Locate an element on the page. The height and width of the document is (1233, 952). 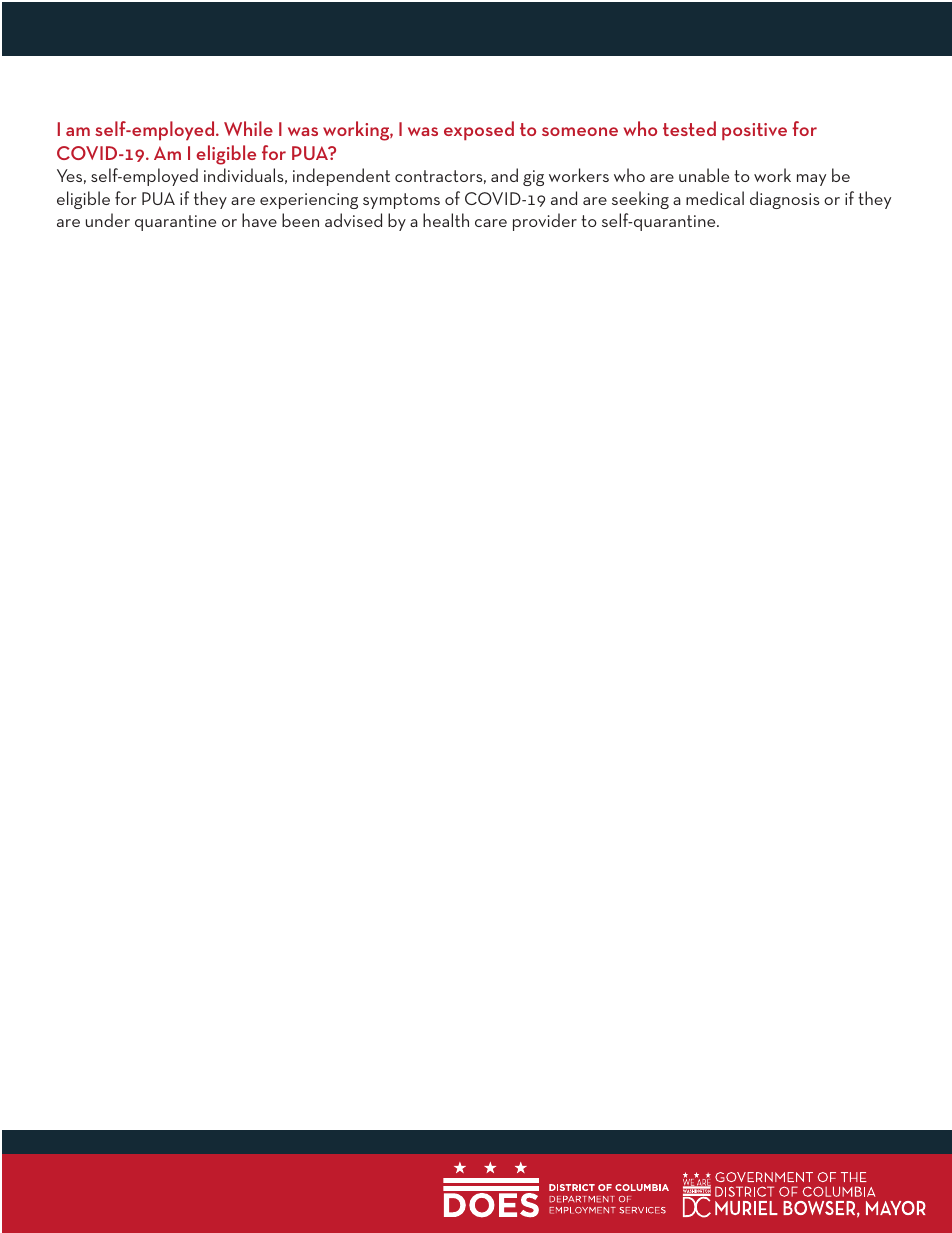
positive is located at coordinates (754, 131).
